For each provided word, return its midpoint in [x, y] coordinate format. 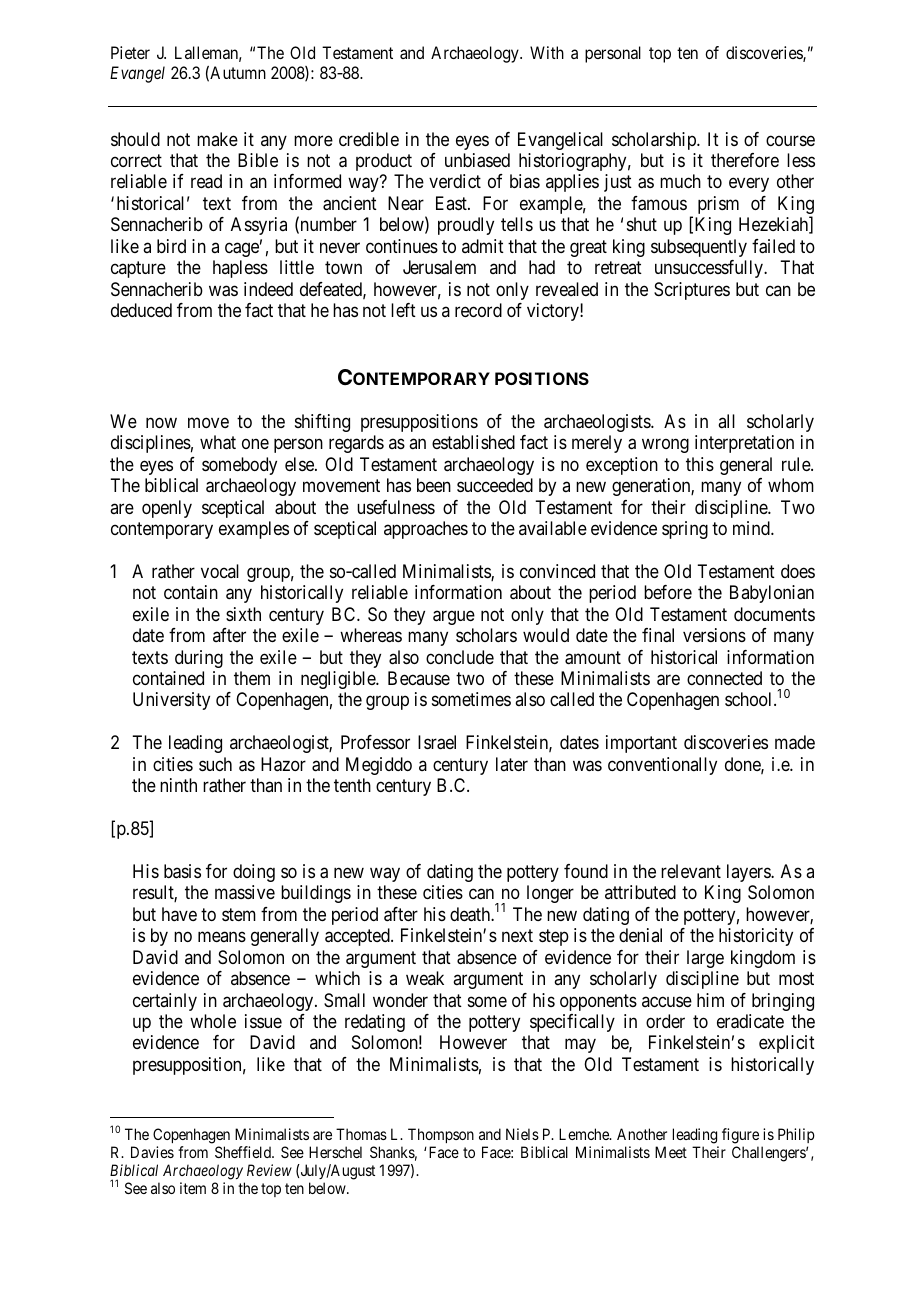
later [512, 764]
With [547, 52]
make [217, 139]
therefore [745, 160]
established [473, 442]
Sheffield [244, 1152]
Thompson [441, 1135]
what [218, 442]
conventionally [662, 766]
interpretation [744, 444]
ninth [178, 785]
